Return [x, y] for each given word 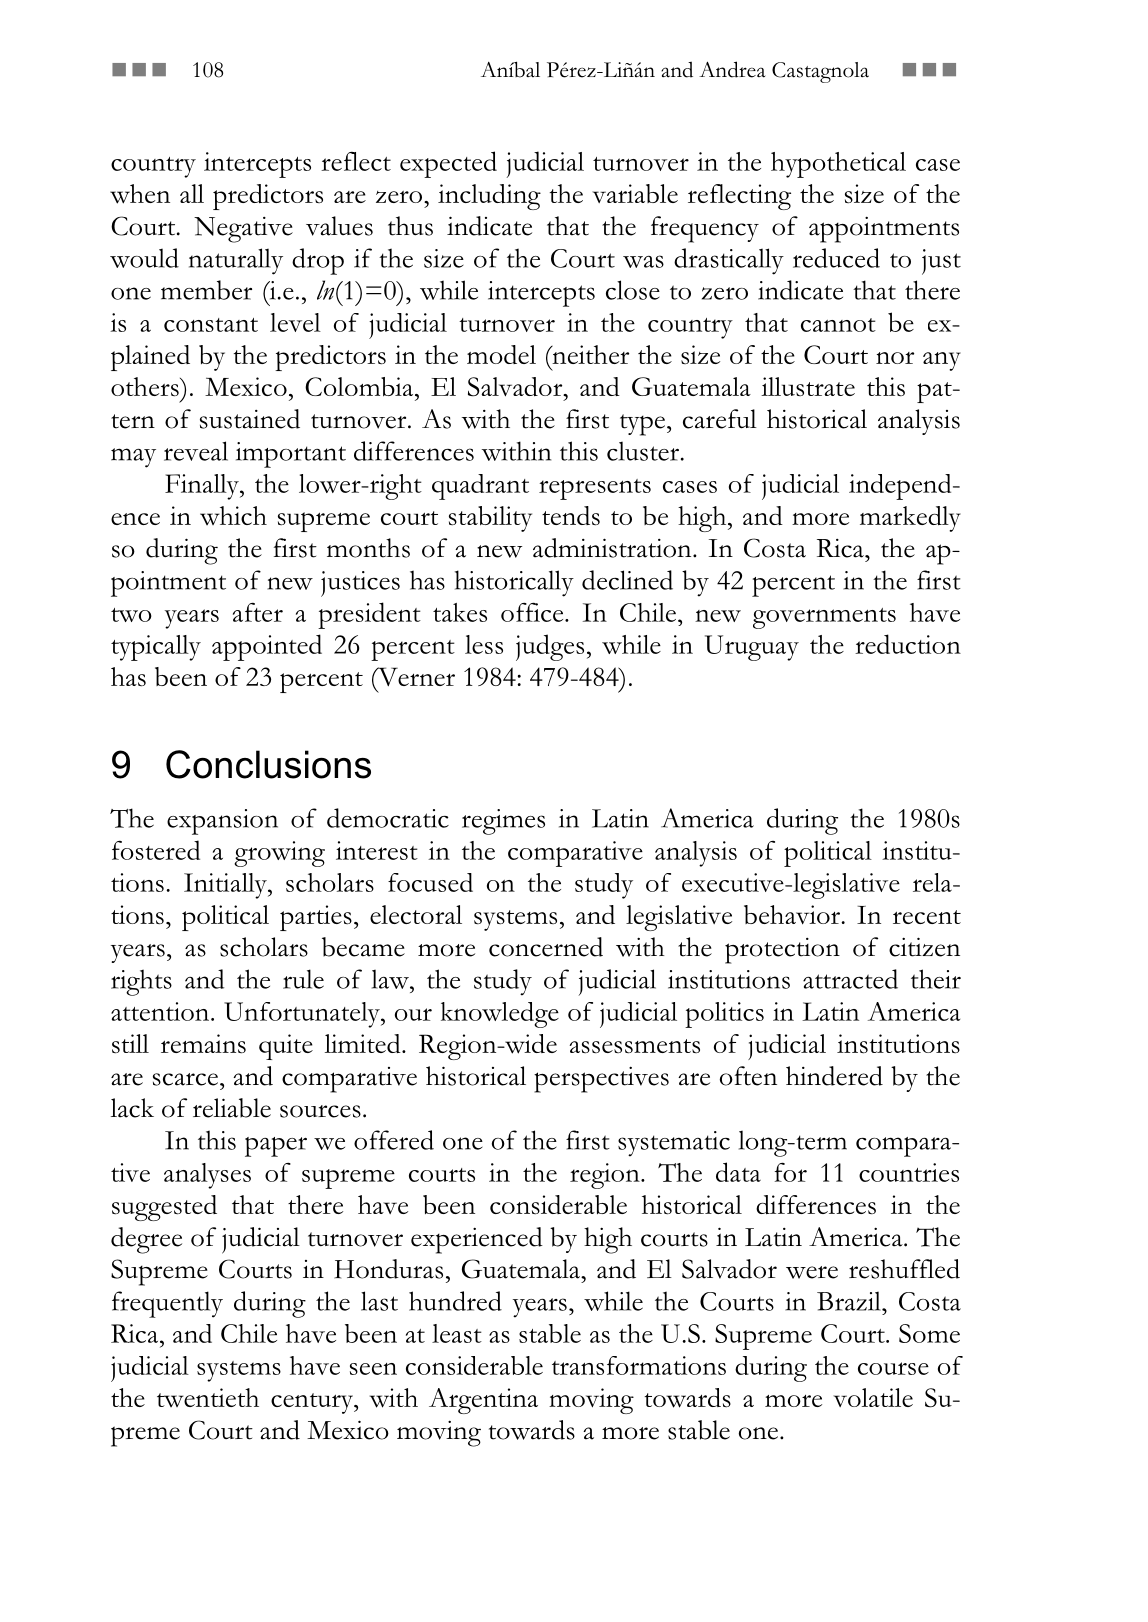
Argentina [483, 1401]
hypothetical [838, 165]
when [140, 194]
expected [448, 164]
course [893, 1368]
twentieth [208, 1397]
